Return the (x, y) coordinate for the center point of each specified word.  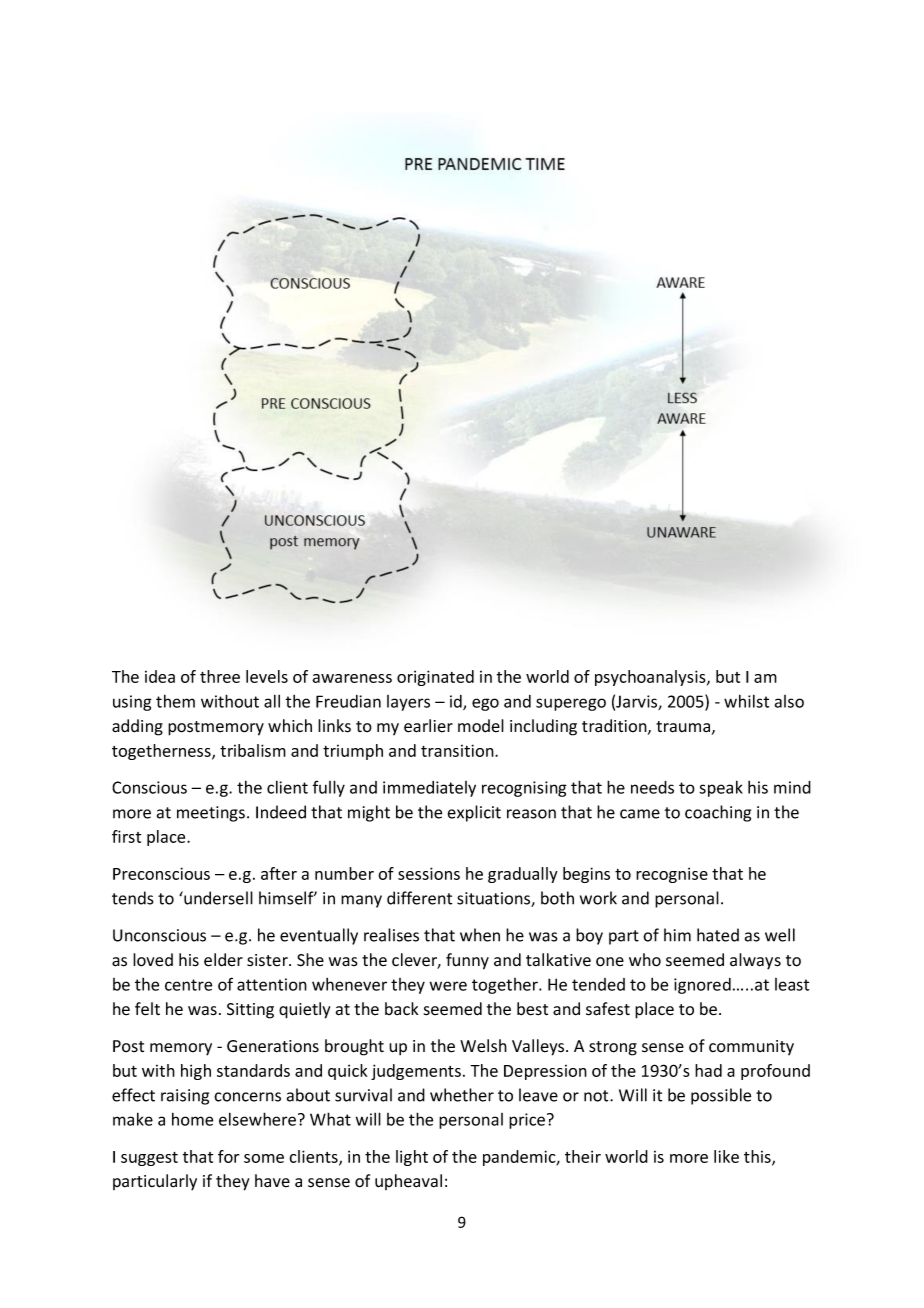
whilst (746, 701)
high (196, 1072)
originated (435, 678)
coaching (718, 813)
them (175, 701)
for (228, 1156)
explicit (474, 813)
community (751, 1047)
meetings (211, 814)
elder (223, 960)
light (412, 1158)
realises (391, 935)
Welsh (483, 1046)
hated (718, 935)
